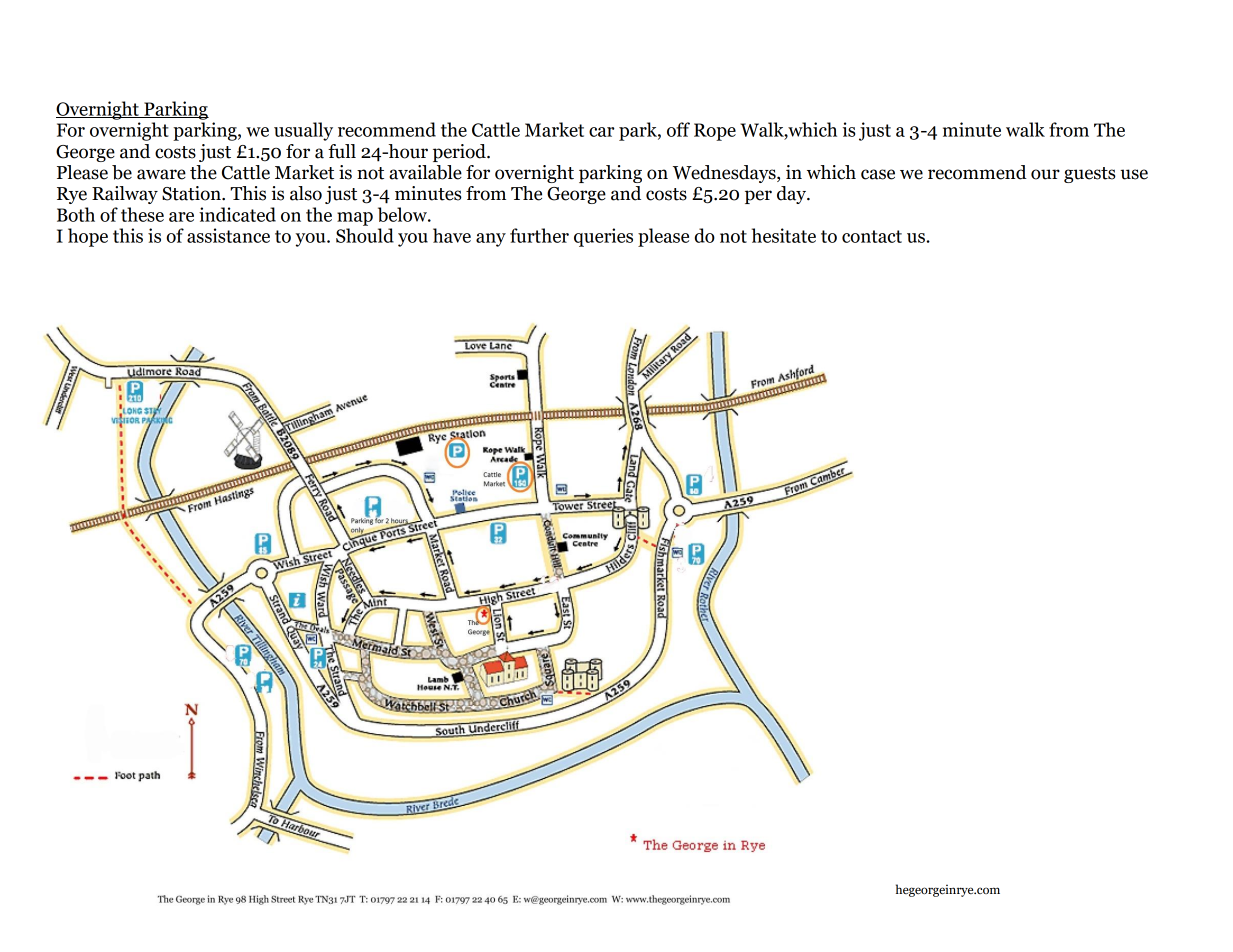  What do you see at coordinates (1090, 175) in the screenshot?
I see `guests` at bounding box center [1090, 175].
